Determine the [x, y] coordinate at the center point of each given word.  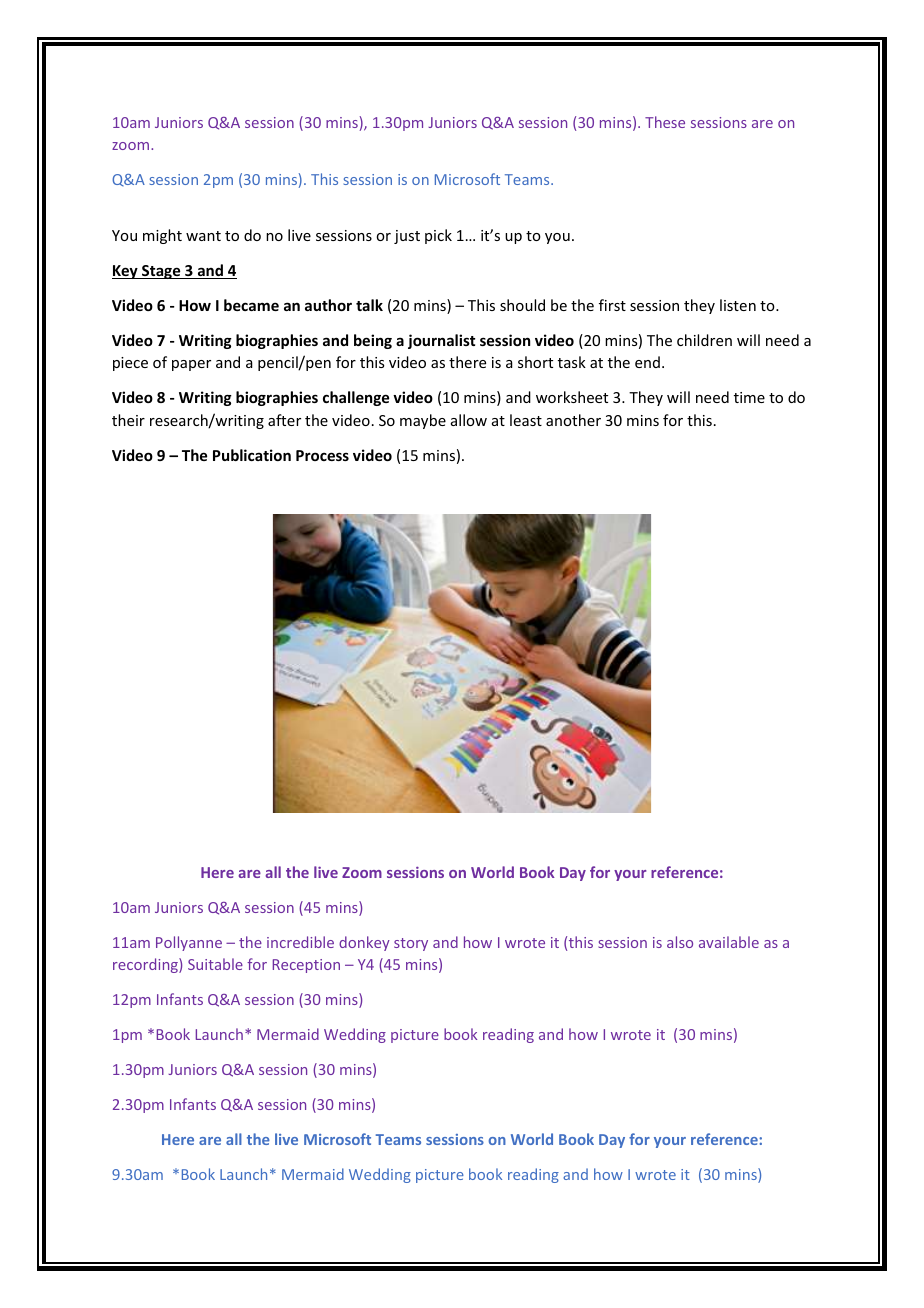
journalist [441, 341]
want [203, 236]
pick [438, 236]
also [680, 942]
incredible [300, 942]
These [665, 122]
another [573, 420]
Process [322, 455]
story [411, 944]
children [704, 340]
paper [191, 365]
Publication [252, 455]
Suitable [215, 964]
